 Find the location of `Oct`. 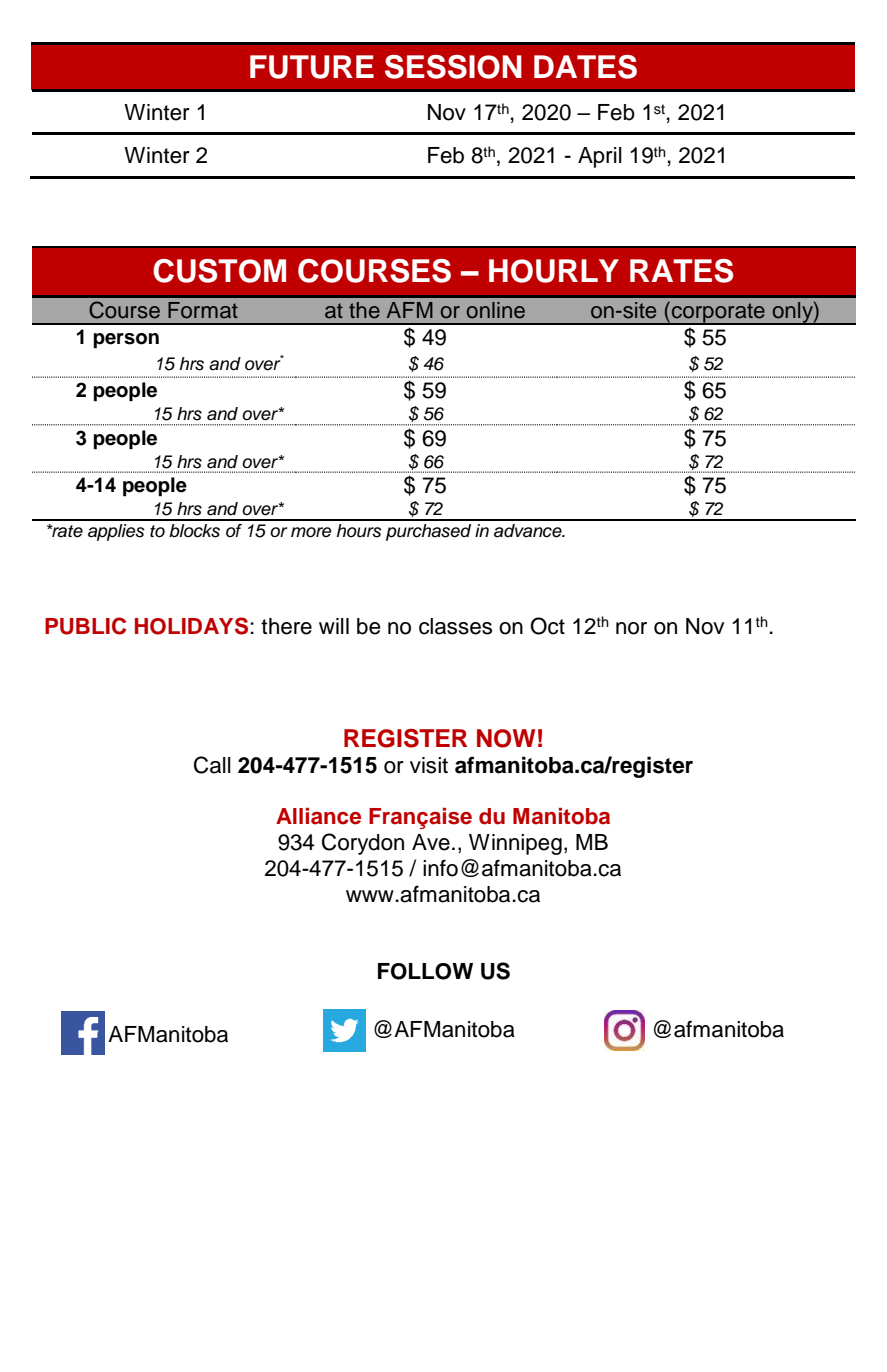

Oct is located at coordinates (547, 626).
